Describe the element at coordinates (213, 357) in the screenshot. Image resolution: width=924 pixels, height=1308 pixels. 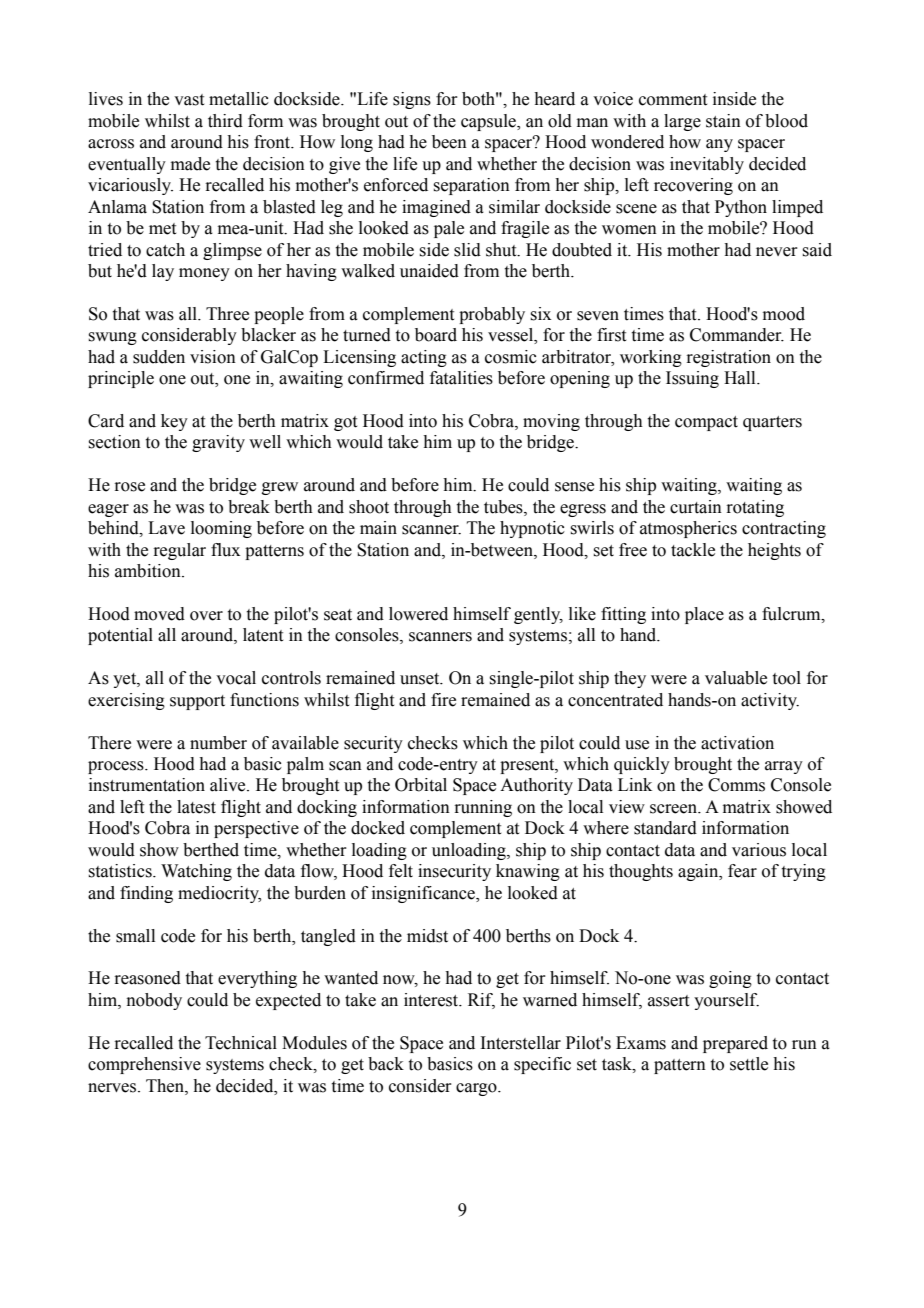
I see `vision` at that location.
